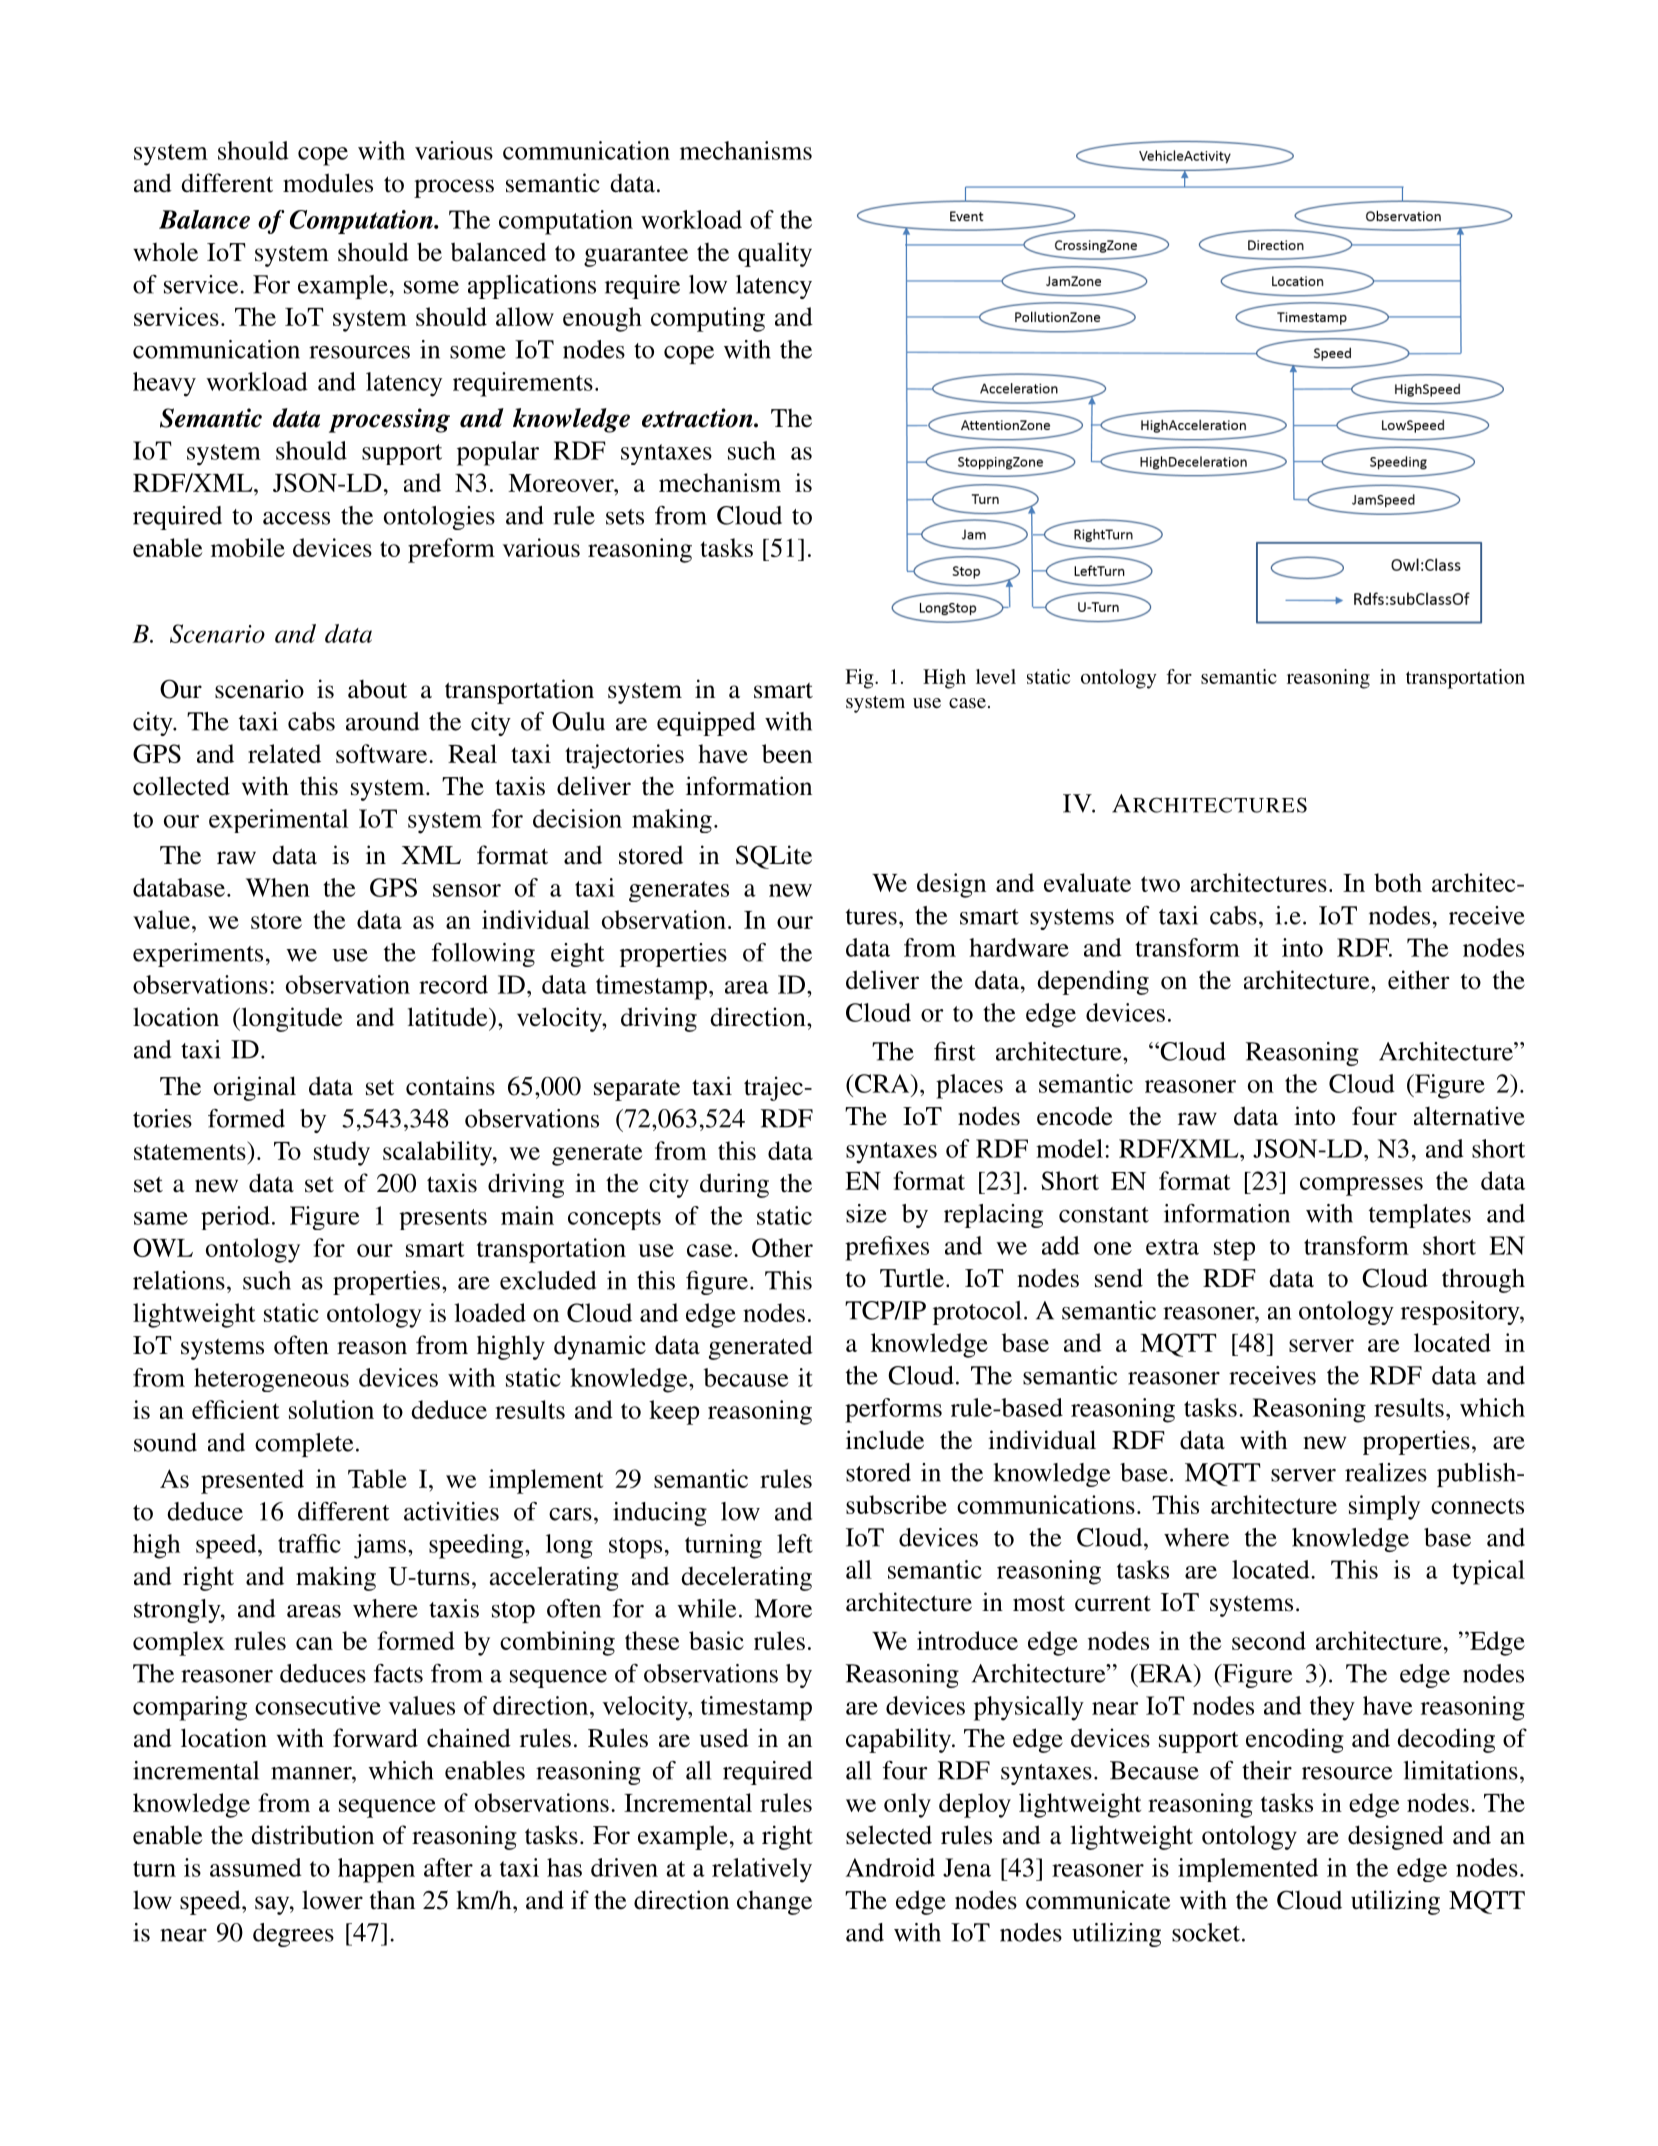  I want to click on either, so click(1418, 980).
